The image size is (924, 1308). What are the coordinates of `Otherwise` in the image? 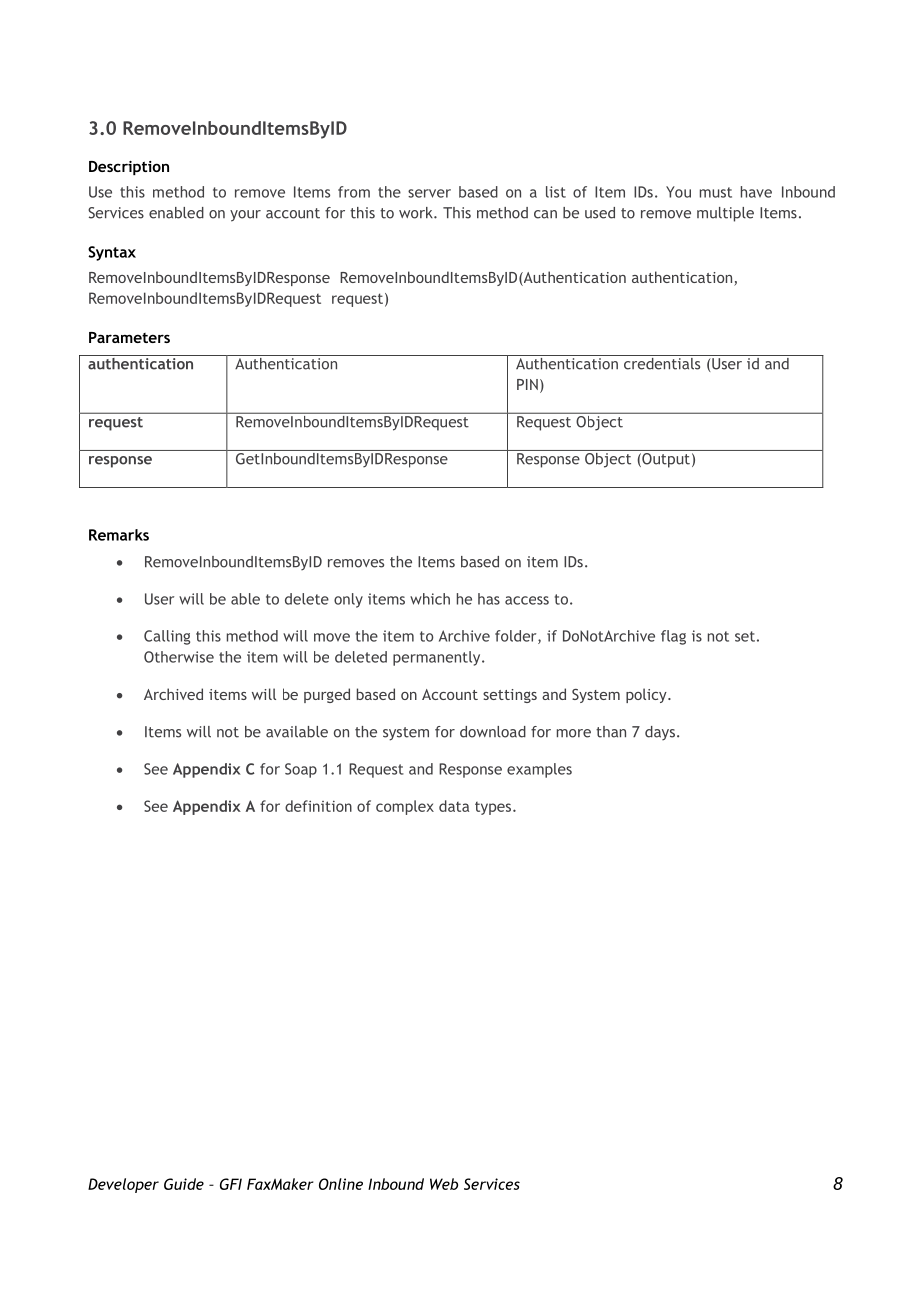 It's located at (179, 657).
